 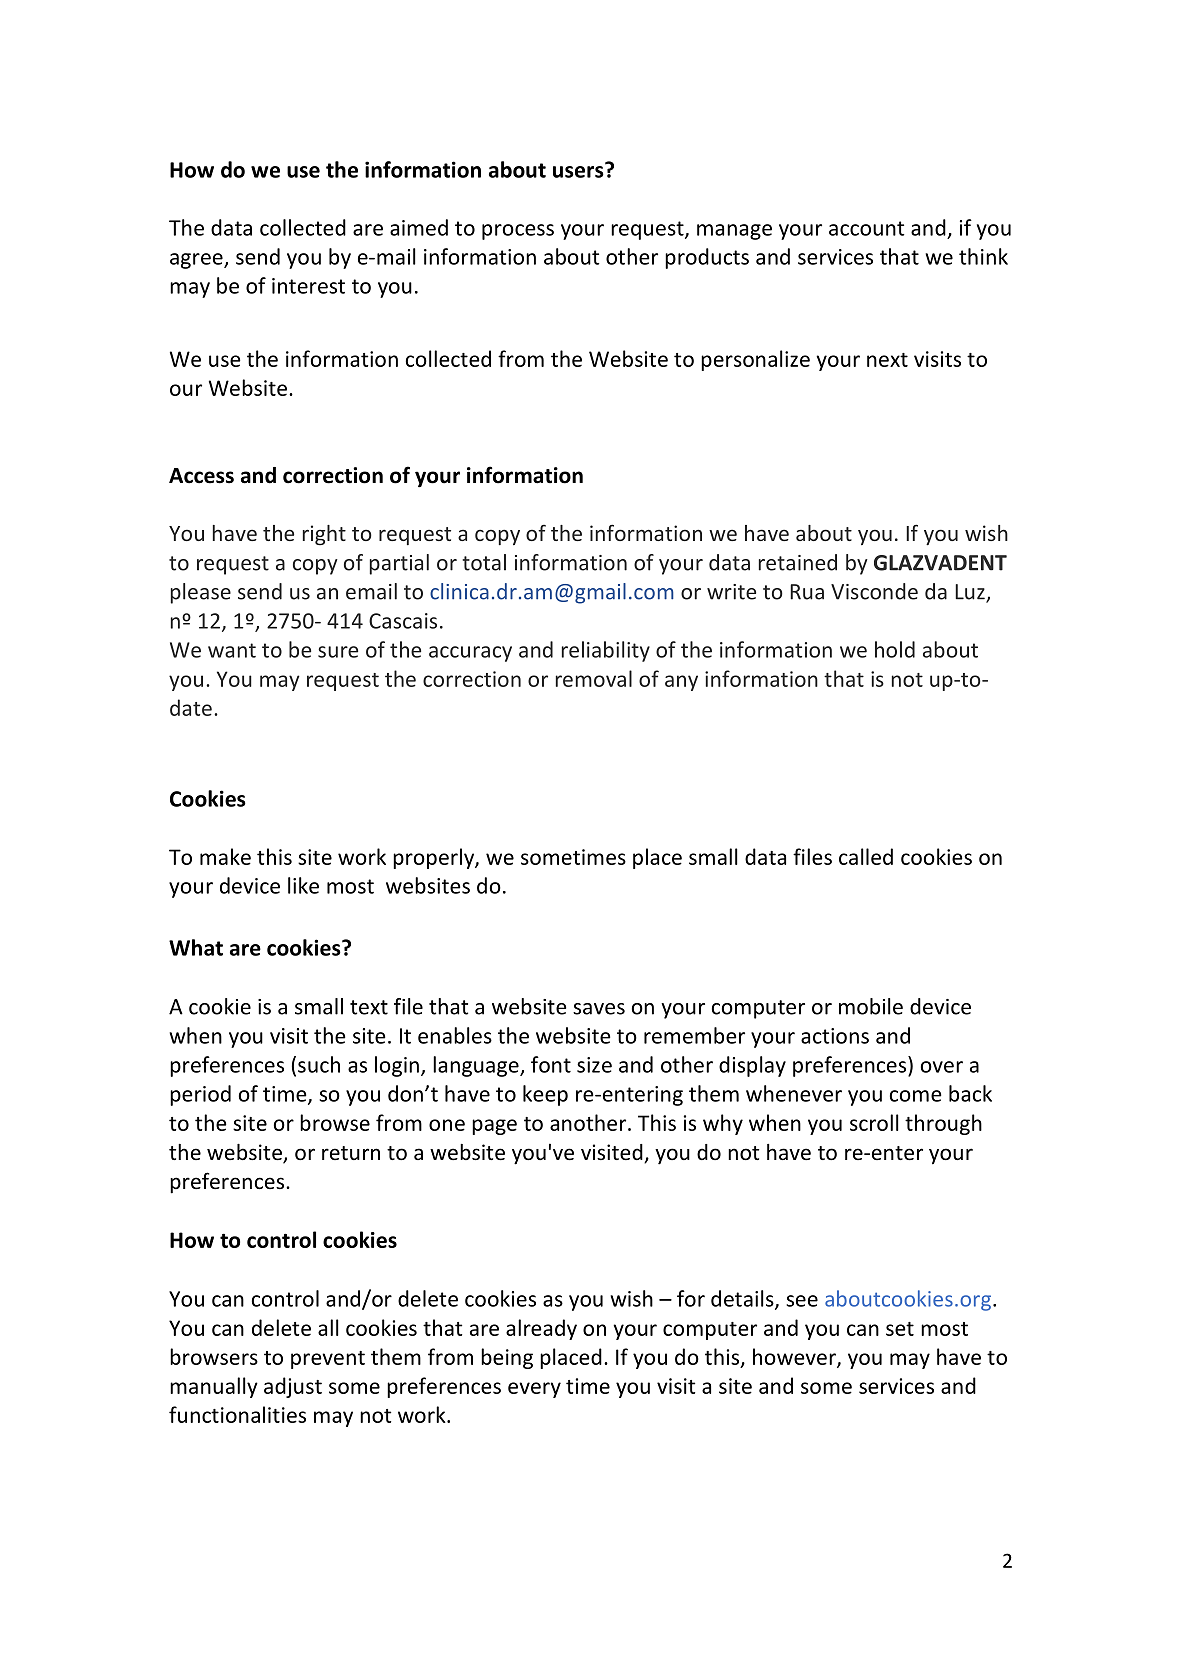 I want to click on called, so click(x=866, y=856).
